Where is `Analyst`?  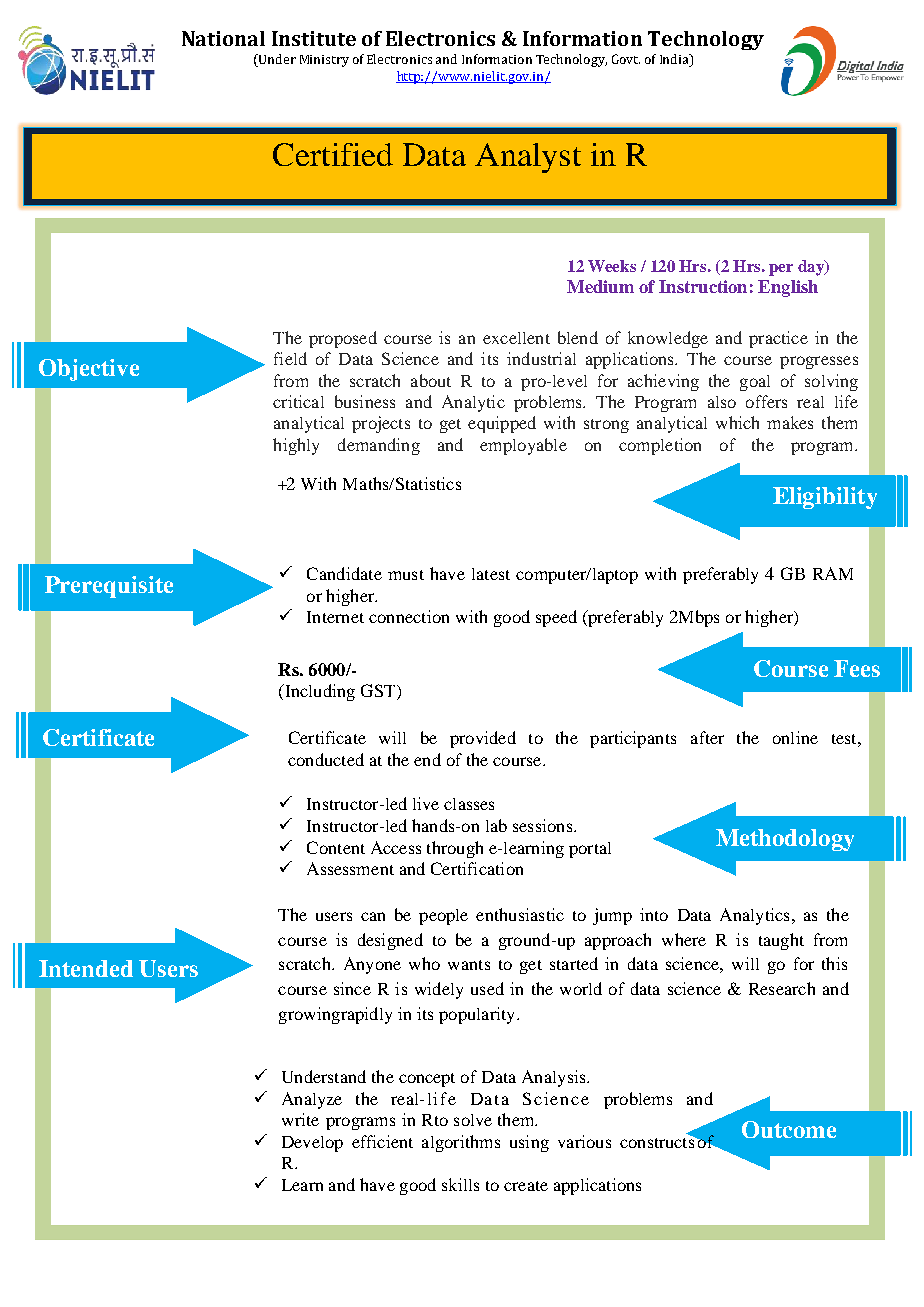 Analyst is located at coordinates (528, 158).
